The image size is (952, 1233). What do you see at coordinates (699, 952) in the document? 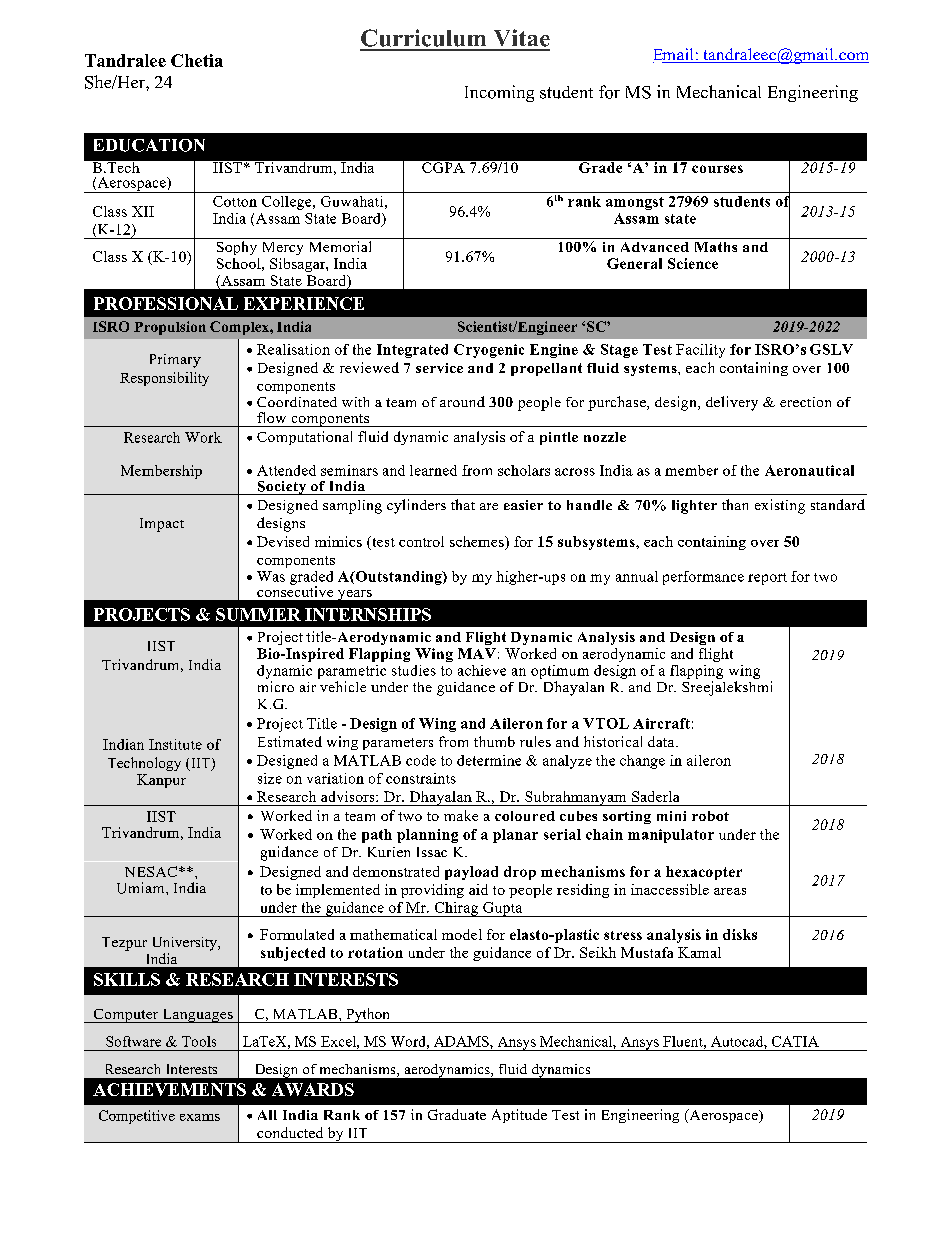
I see `Kamal` at bounding box center [699, 952].
